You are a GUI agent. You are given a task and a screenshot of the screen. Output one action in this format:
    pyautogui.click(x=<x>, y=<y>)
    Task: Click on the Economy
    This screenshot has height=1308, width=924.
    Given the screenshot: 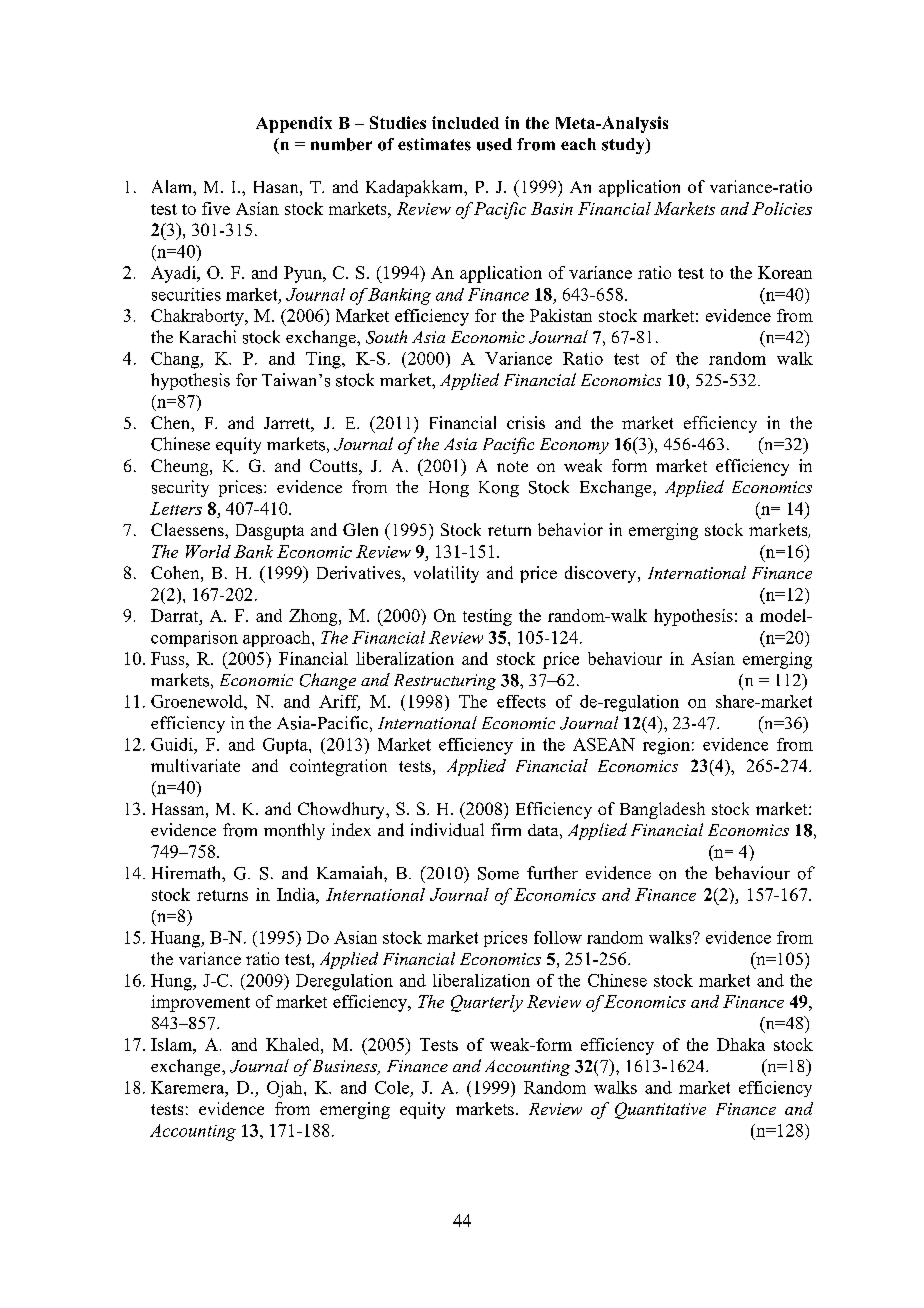 What is the action you would take?
    pyautogui.click(x=574, y=446)
